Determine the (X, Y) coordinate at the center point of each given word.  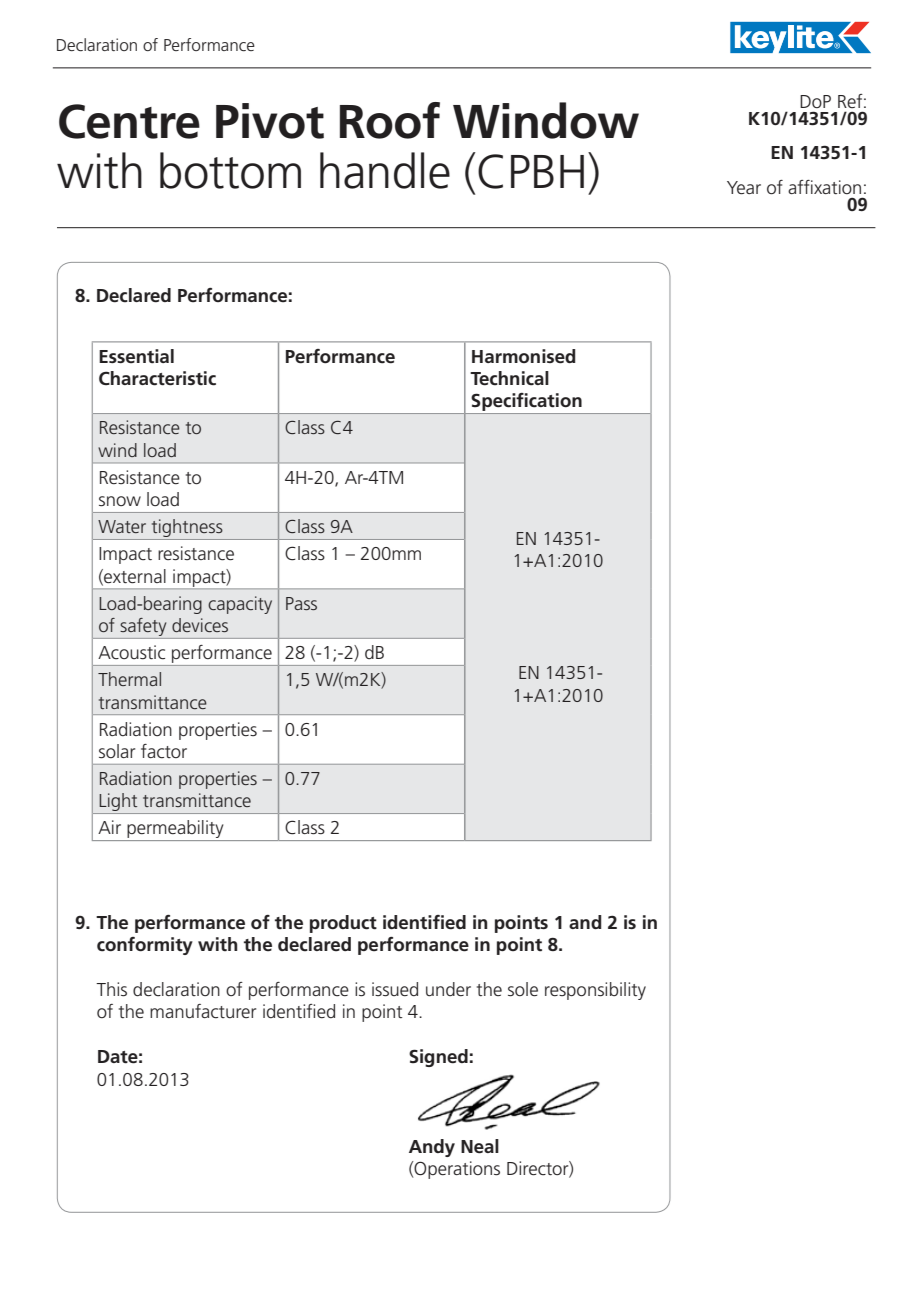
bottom (230, 170)
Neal (480, 1146)
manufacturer (203, 1011)
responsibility (595, 991)
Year (744, 187)
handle (385, 170)
